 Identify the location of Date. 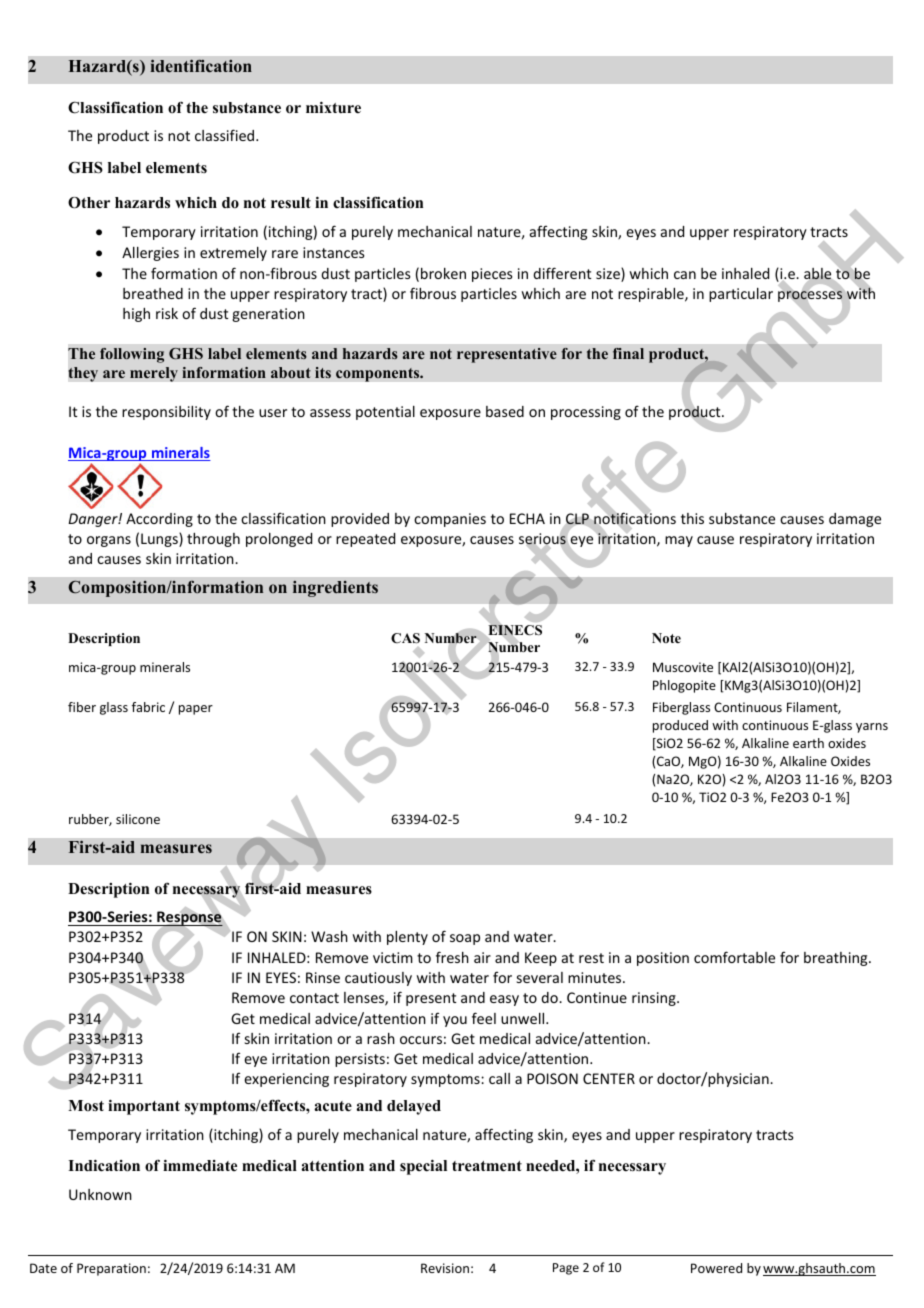
(43, 1268).
